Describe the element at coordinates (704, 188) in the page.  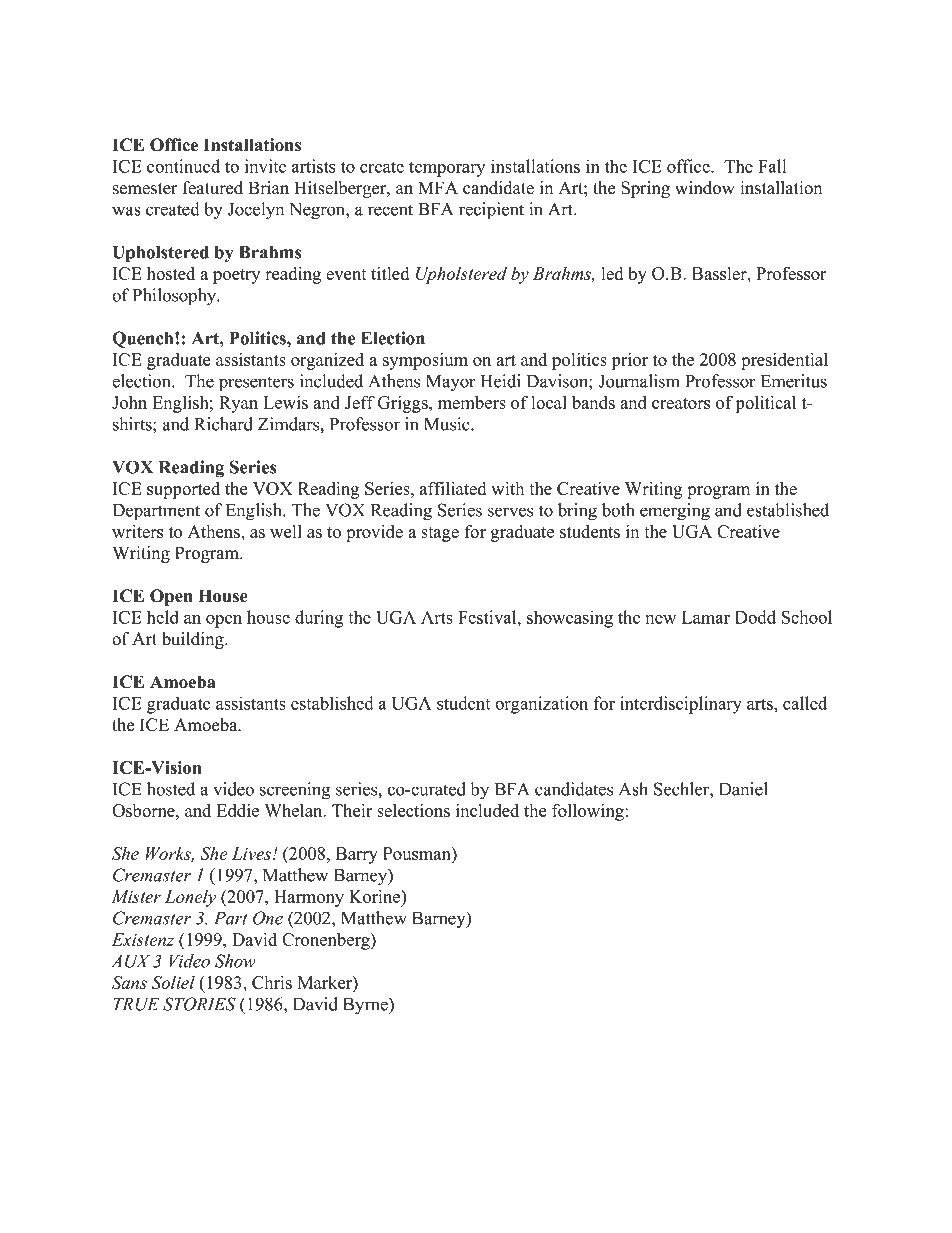
I see `window` at that location.
